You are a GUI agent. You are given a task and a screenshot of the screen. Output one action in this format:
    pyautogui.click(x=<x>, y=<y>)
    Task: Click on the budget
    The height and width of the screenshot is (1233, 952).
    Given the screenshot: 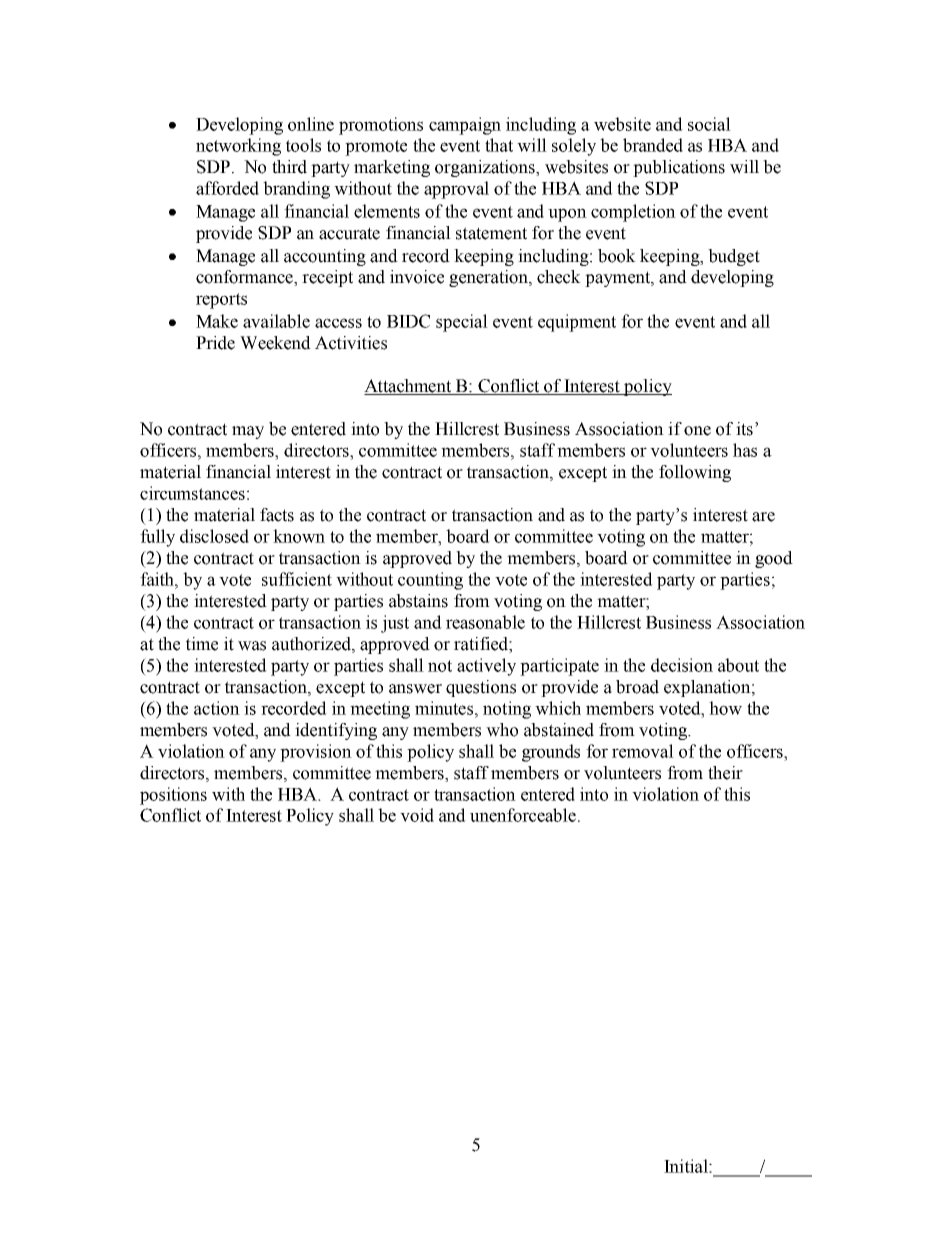 What is the action you would take?
    pyautogui.click(x=734, y=257)
